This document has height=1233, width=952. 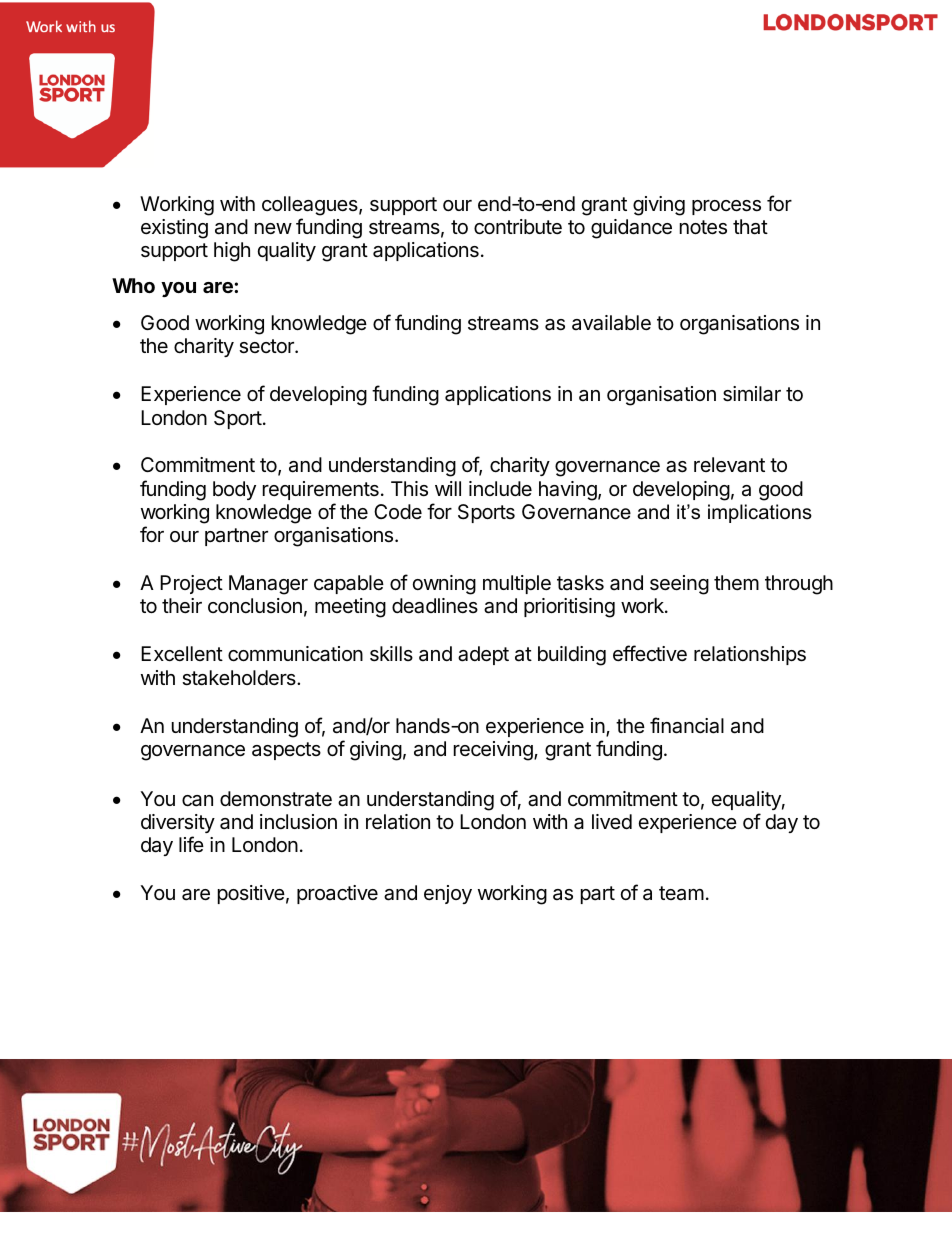 I want to click on enjoy, so click(x=448, y=894).
